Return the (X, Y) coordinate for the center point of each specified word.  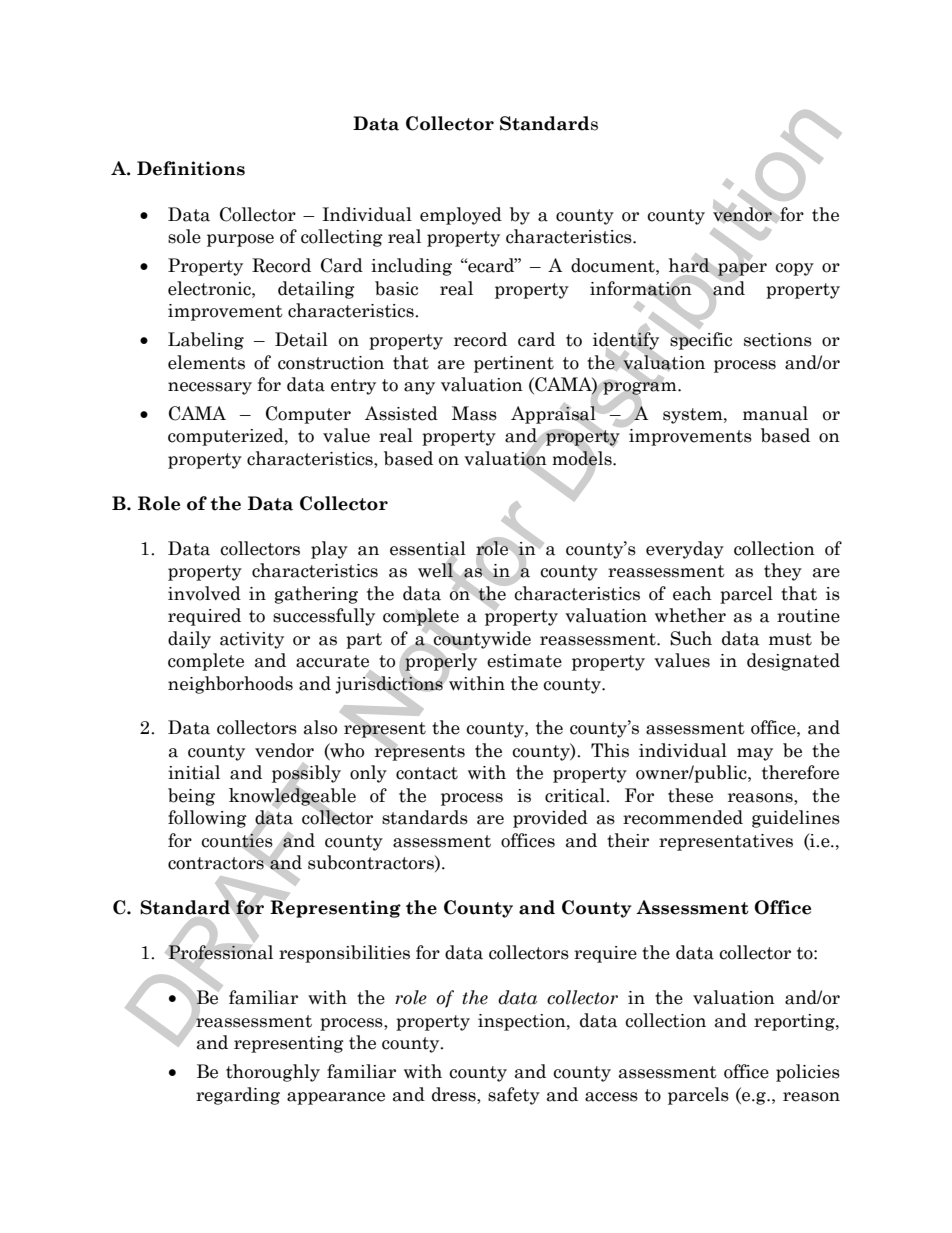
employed (461, 216)
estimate (524, 661)
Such (691, 638)
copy (794, 269)
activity (252, 640)
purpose (240, 240)
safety (514, 1096)
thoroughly (273, 1073)
